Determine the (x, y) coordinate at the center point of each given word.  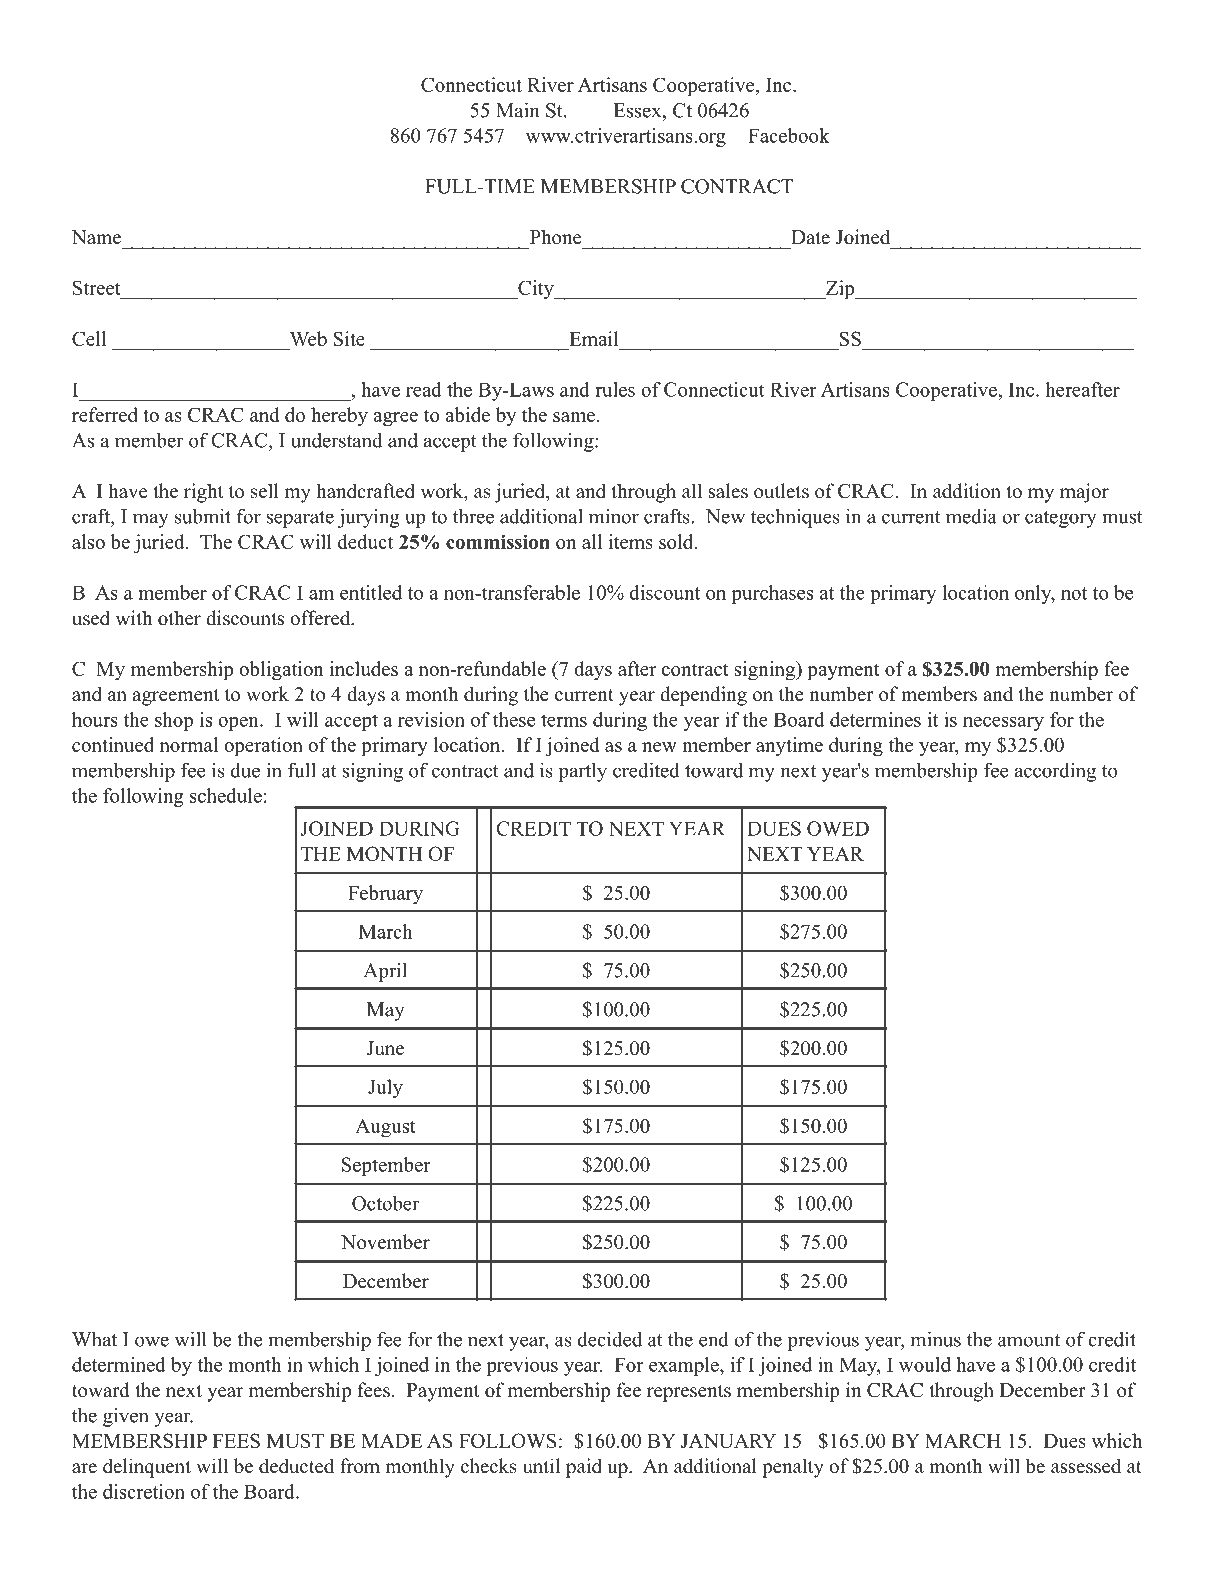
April (385, 972)
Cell (89, 338)
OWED (838, 828)
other (179, 618)
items (630, 541)
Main (517, 110)
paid (584, 1468)
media (971, 516)
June (385, 1048)
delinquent (147, 1468)
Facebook (789, 135)
